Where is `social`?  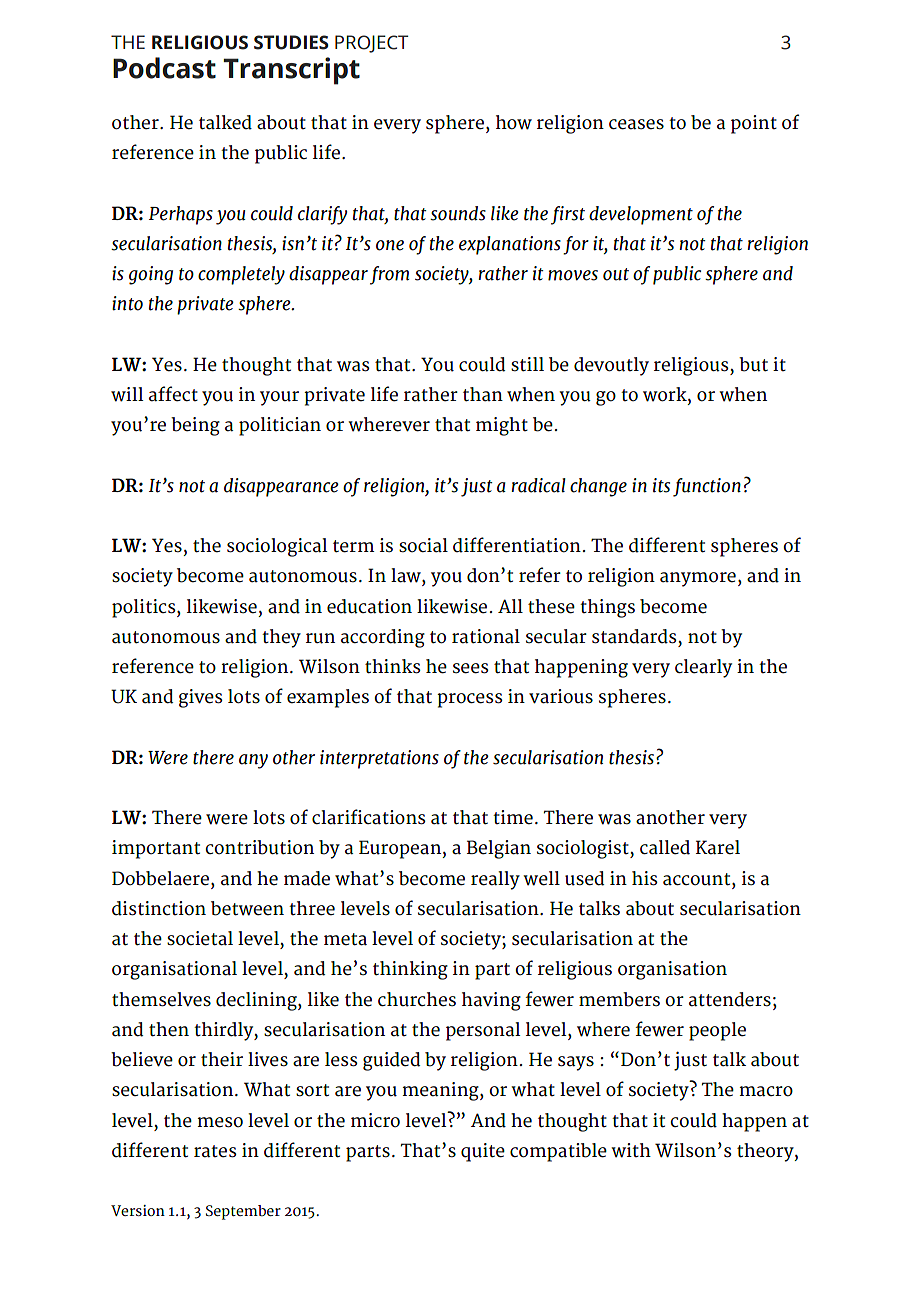 social is located at coordinates (423, 545).
